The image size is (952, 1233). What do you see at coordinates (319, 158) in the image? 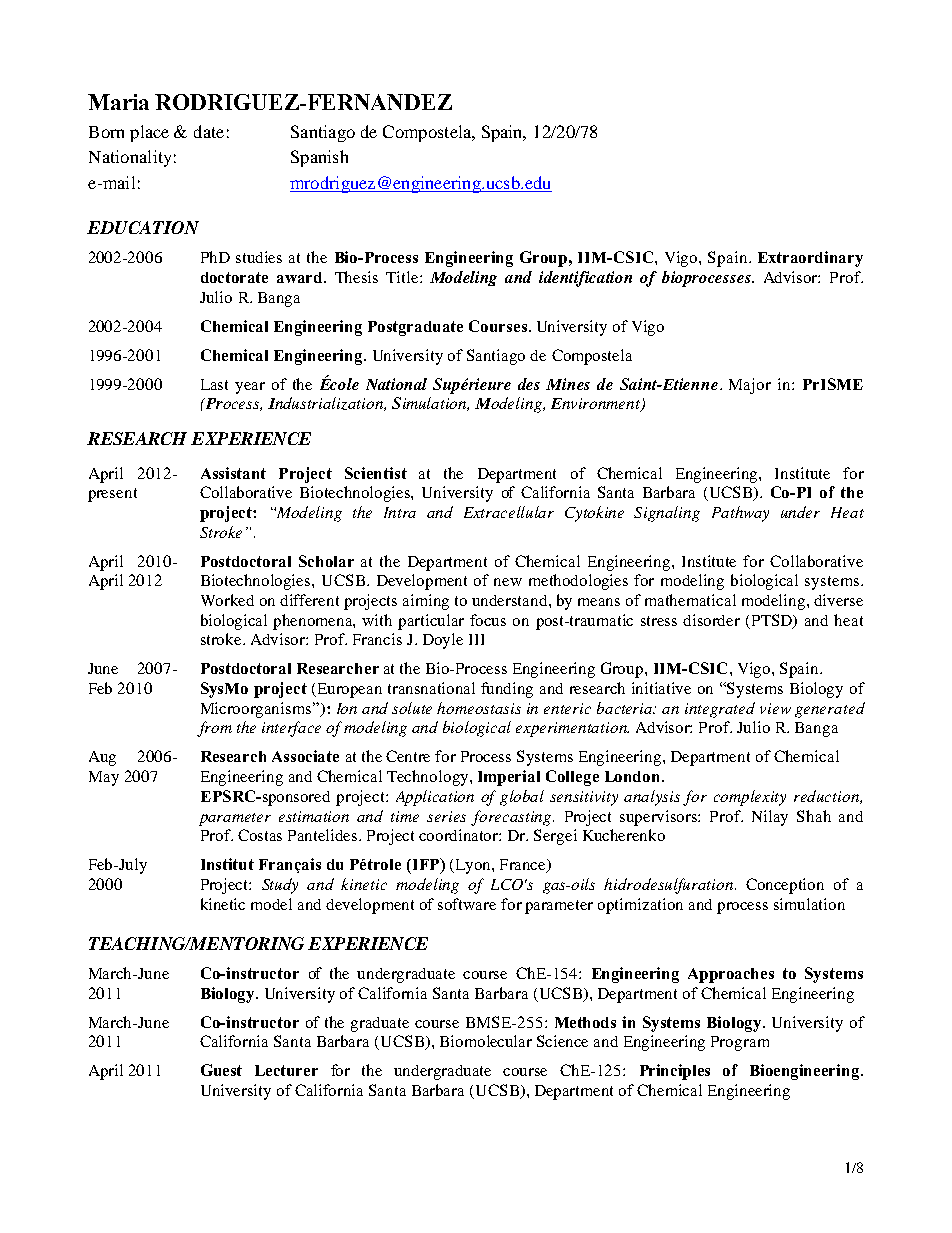
I see `Spanish` at bounding box center [319, 158].
